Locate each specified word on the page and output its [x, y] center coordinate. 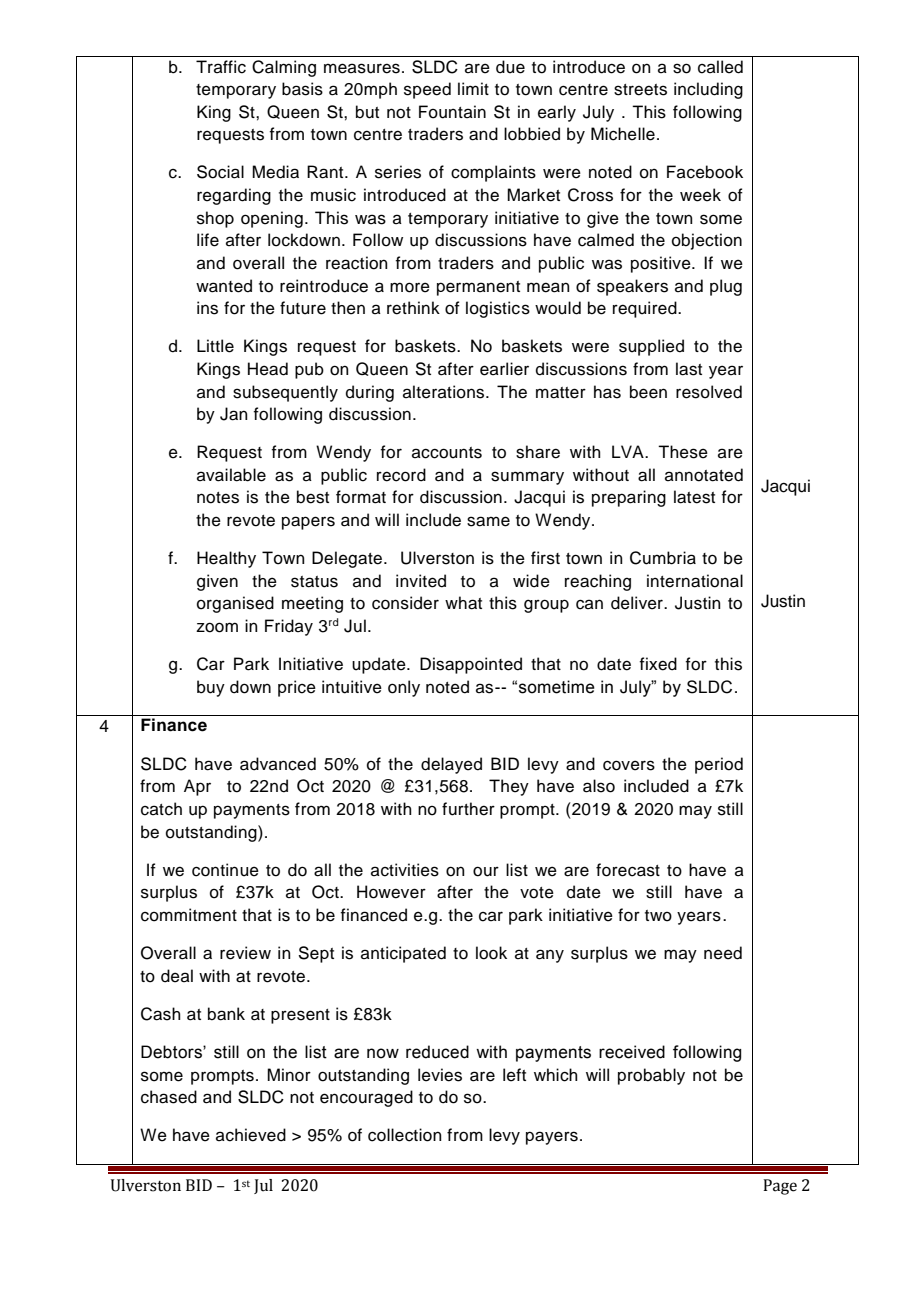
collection [405, 1135]
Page [780, 1187]
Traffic [221, 67]
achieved [251, 1135]
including [708, 90]
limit [473, 88]
